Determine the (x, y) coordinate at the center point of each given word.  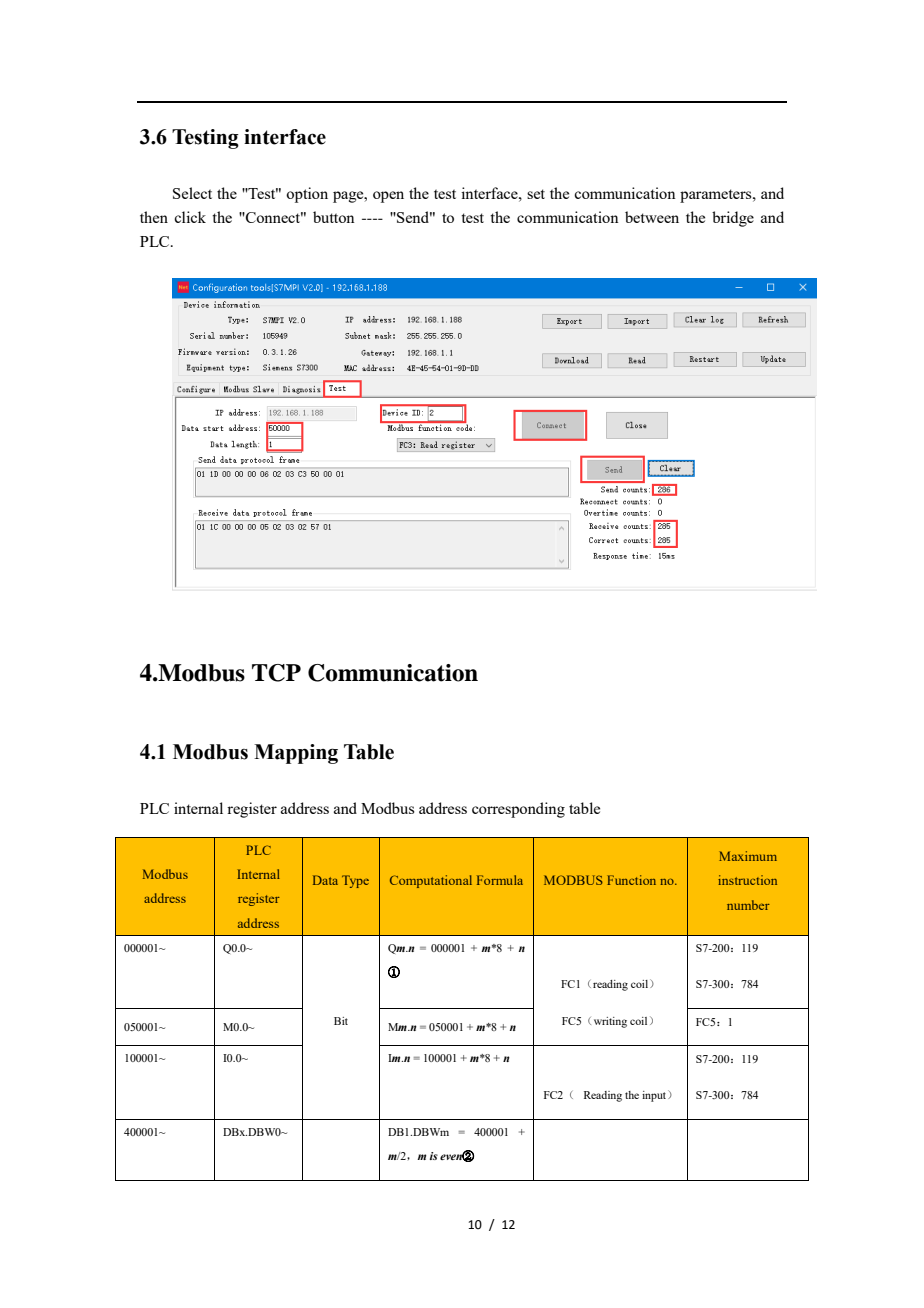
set (536, 194)
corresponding (518, 810)
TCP (276, 673)
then (154, 217)
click (190, 217)
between (652, 217)
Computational (431, 881)
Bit (341, 1021)
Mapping (296, 754)
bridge (733, 219)
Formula (500, 880)
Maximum (748, 856)
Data (325, 880)
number (748, 905)
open (388, 197)
